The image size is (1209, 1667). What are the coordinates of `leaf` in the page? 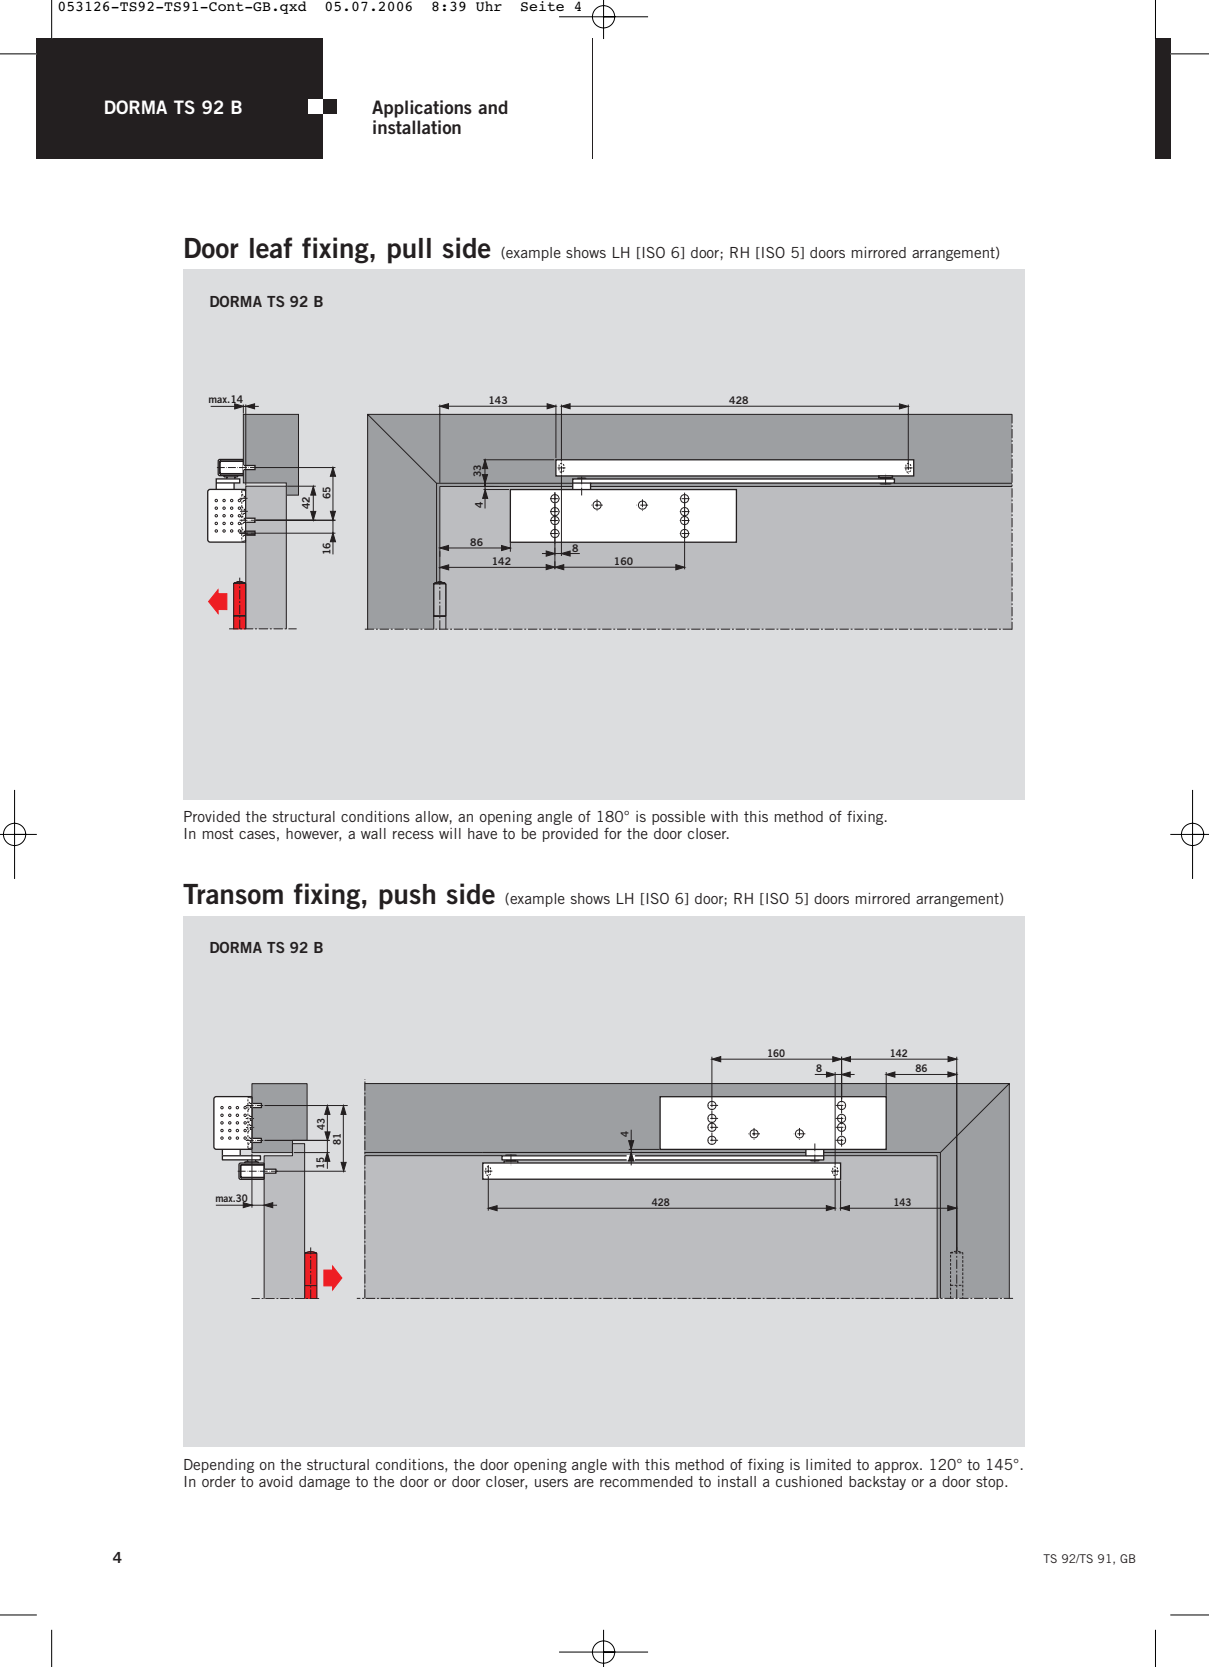 It's located at (271, 248).
